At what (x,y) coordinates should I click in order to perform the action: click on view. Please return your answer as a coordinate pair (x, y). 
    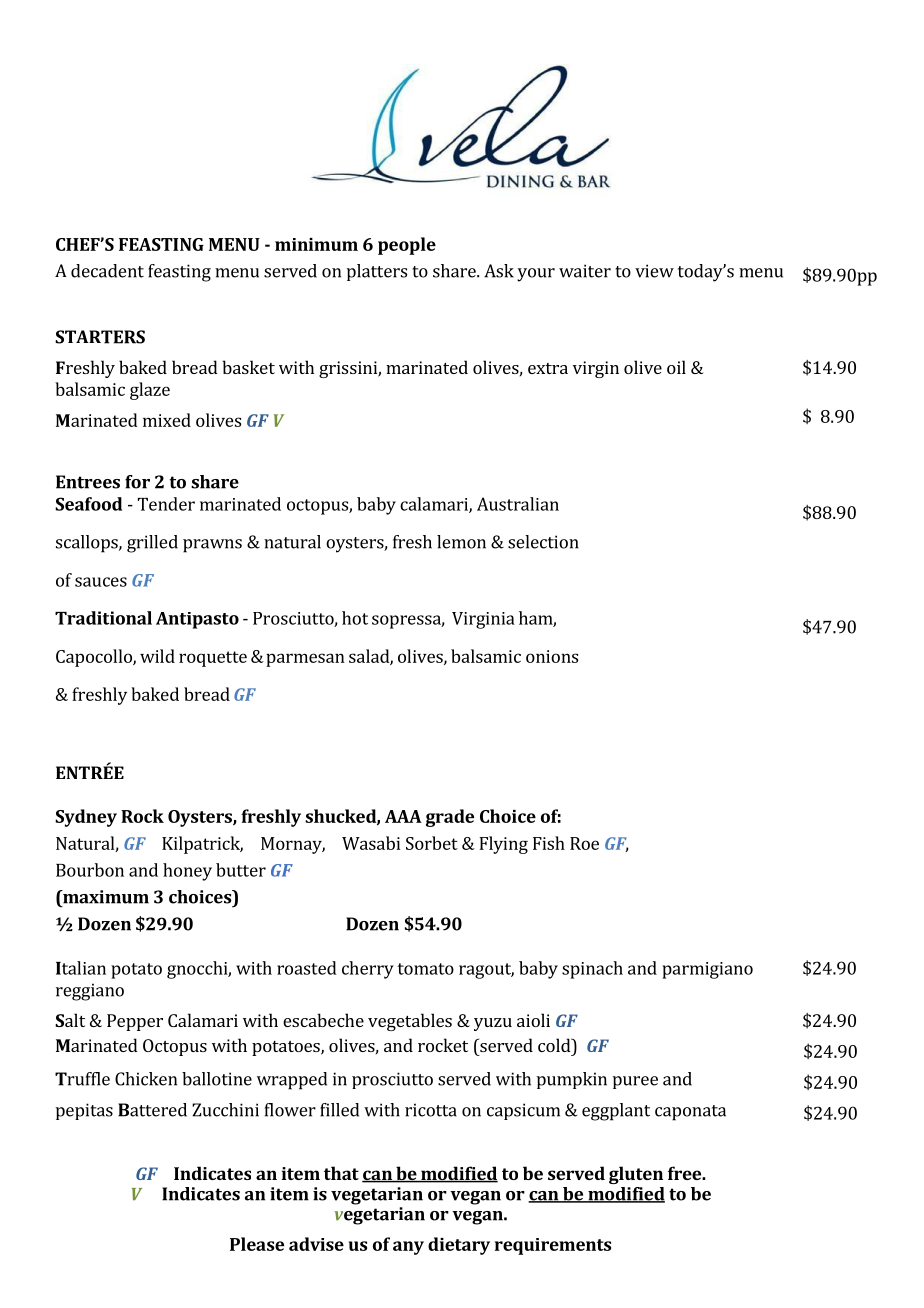
    Looking at the image, I should click on (654, 271).
